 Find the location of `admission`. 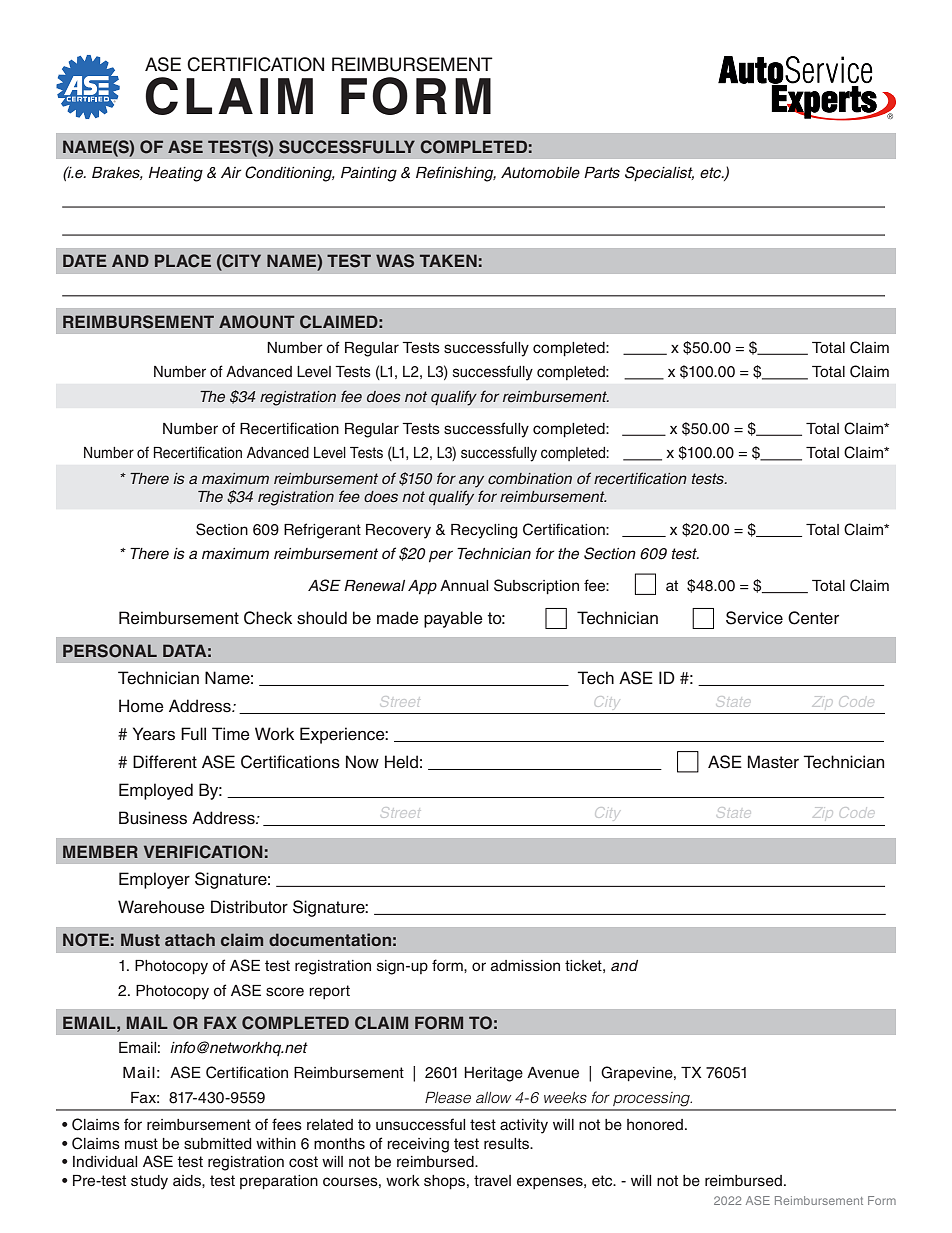

admission is located at coordinates (525, 966).
